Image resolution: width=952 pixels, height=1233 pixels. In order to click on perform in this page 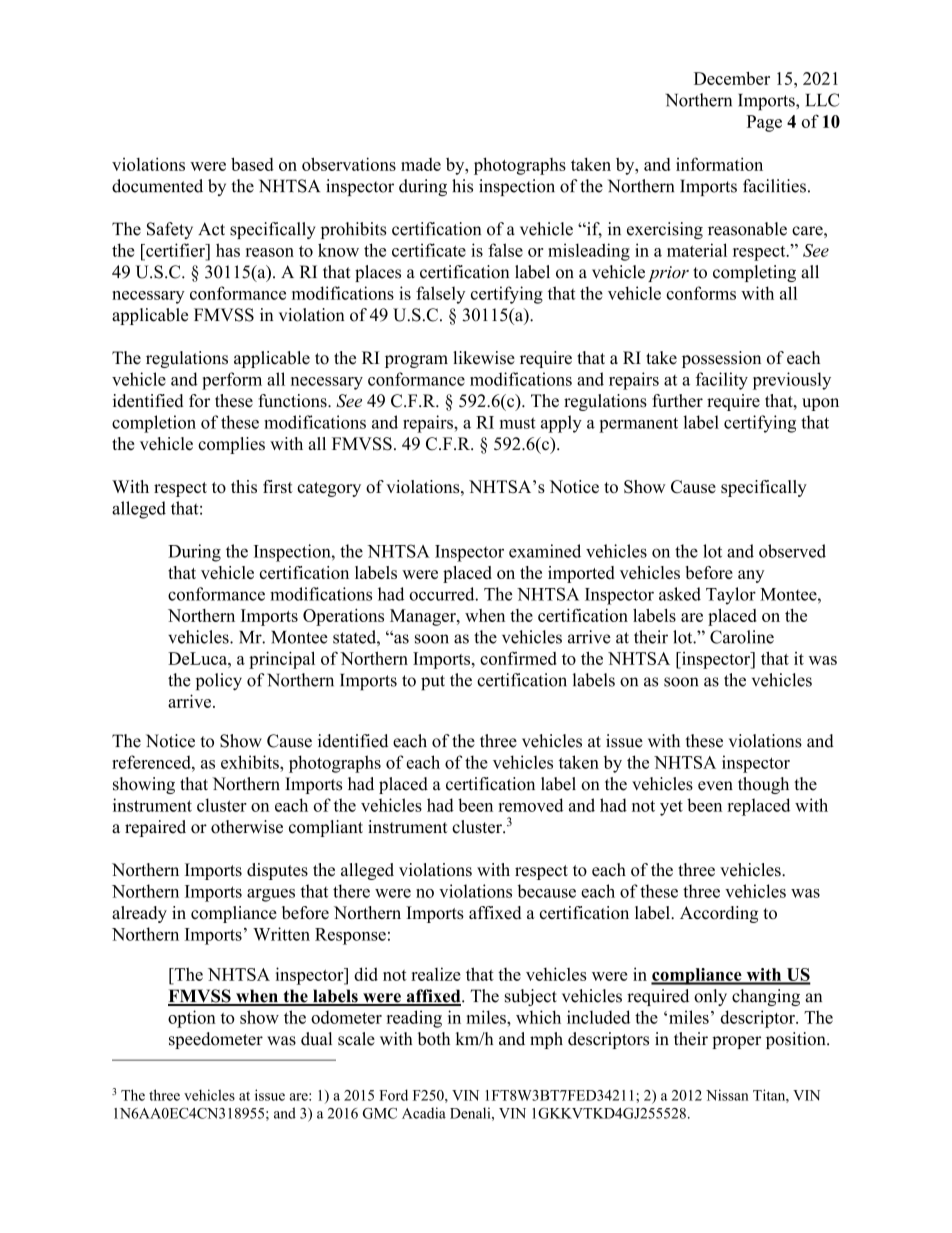, I will do `click(232, 381)`.
